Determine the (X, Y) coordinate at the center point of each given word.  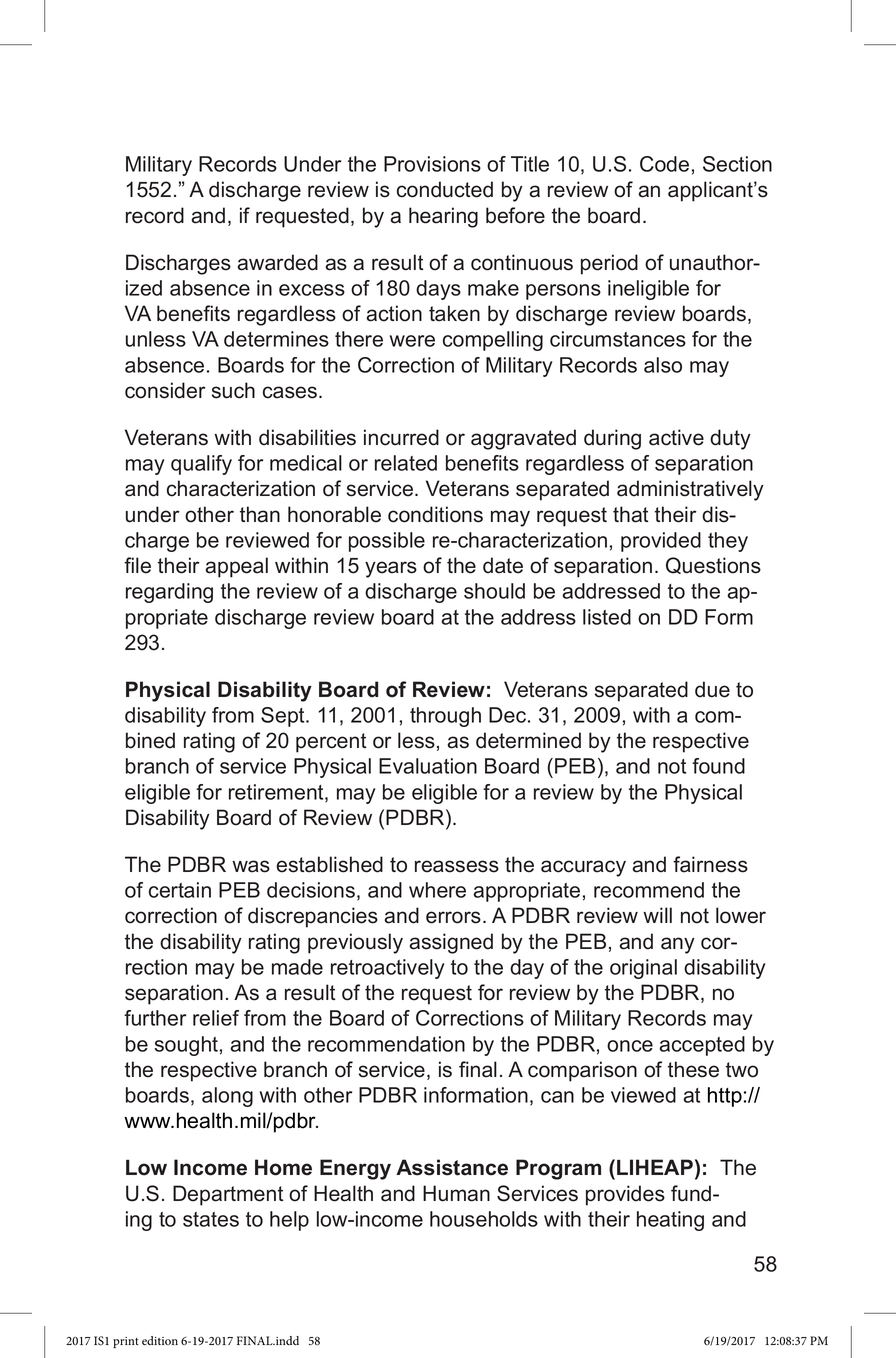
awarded (277, 262)
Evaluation (428, 766)
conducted (445, 189)
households (484, 1219)
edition (160, 1340)
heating (670, 1221)
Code (664, 164)
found (718, 766)
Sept (284, 717)
